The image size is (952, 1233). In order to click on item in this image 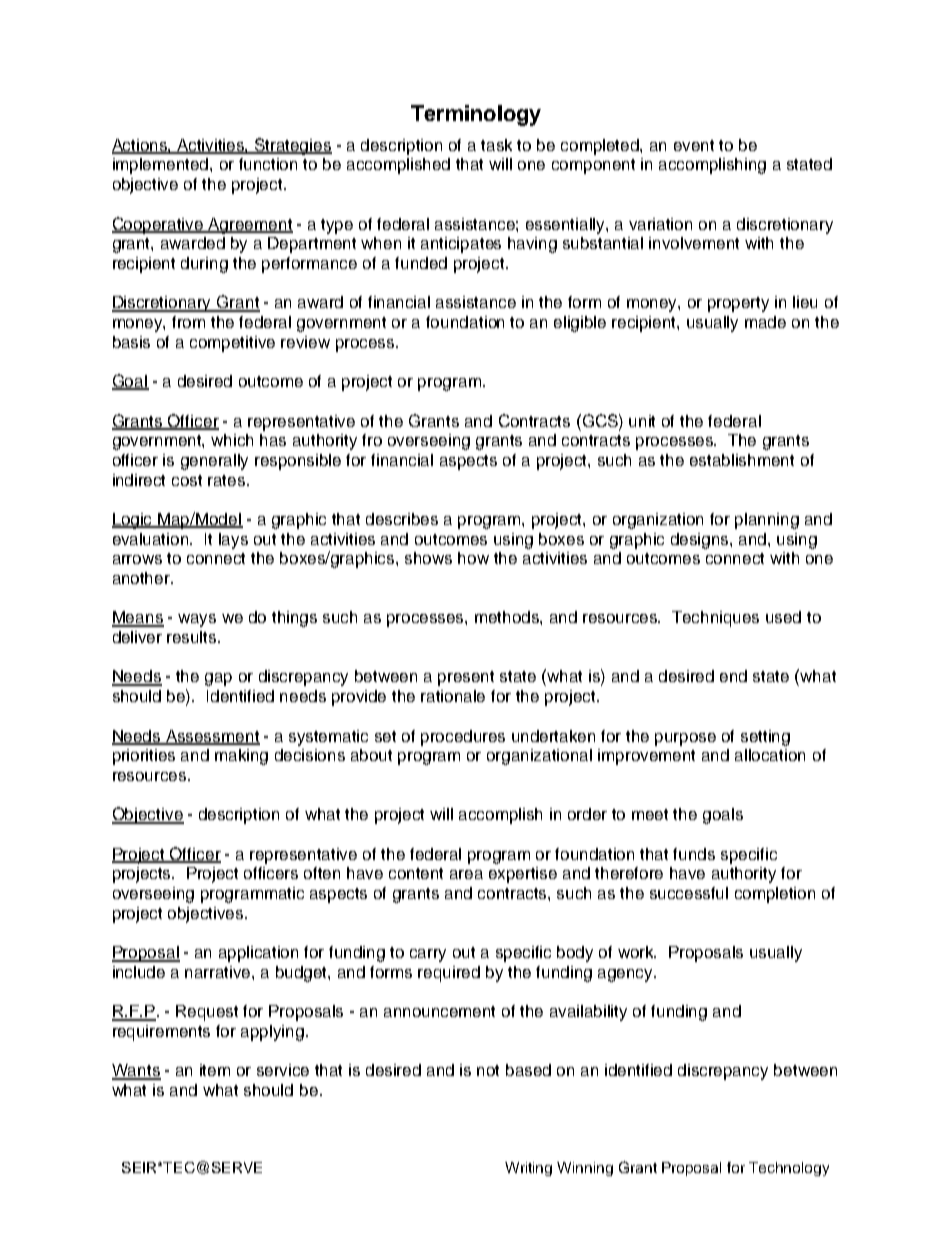, I will do `click(215, 1070)`.
